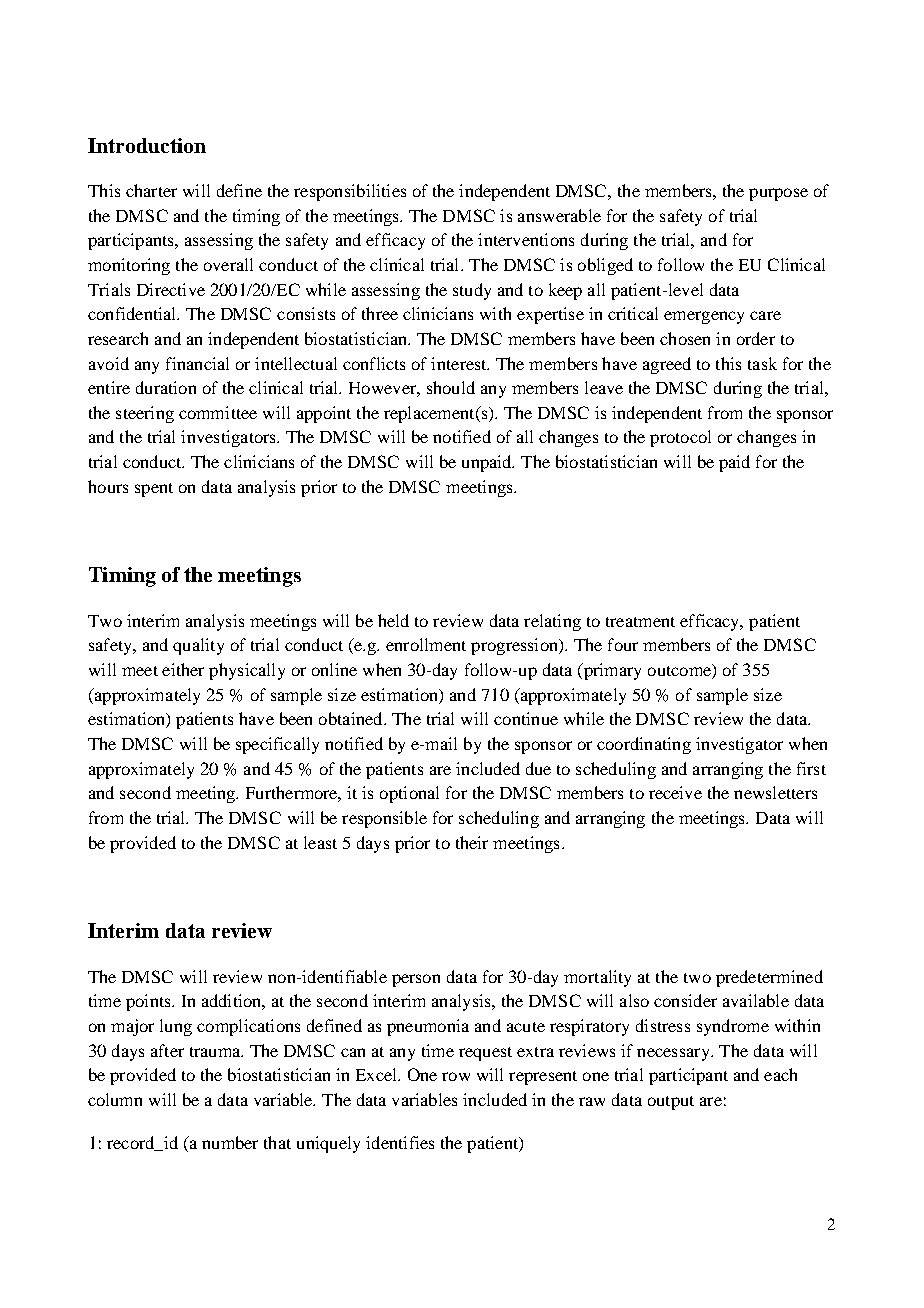  Describe the element at coordinates (526, 239) in the screenshot. I see `interventions` at that location.
